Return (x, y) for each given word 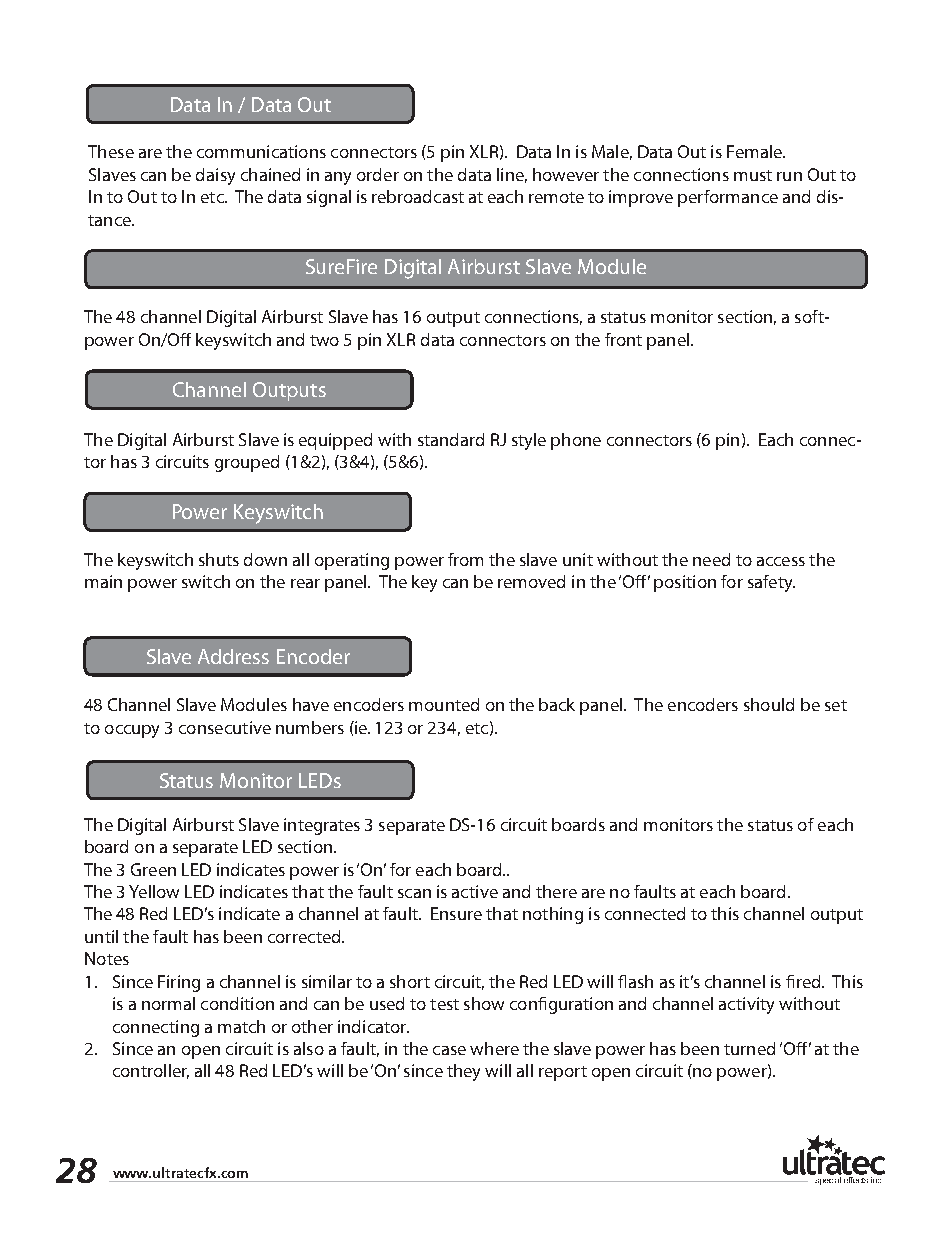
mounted (444, 704)
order (378, 174)
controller (151, 1071)
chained (270, 174)
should (769, 704)
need (711, 559)
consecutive (225, 727)
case (449, 1050)
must (753, 175)
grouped (247, 463)
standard (451, 439)
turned (749, 1048)
